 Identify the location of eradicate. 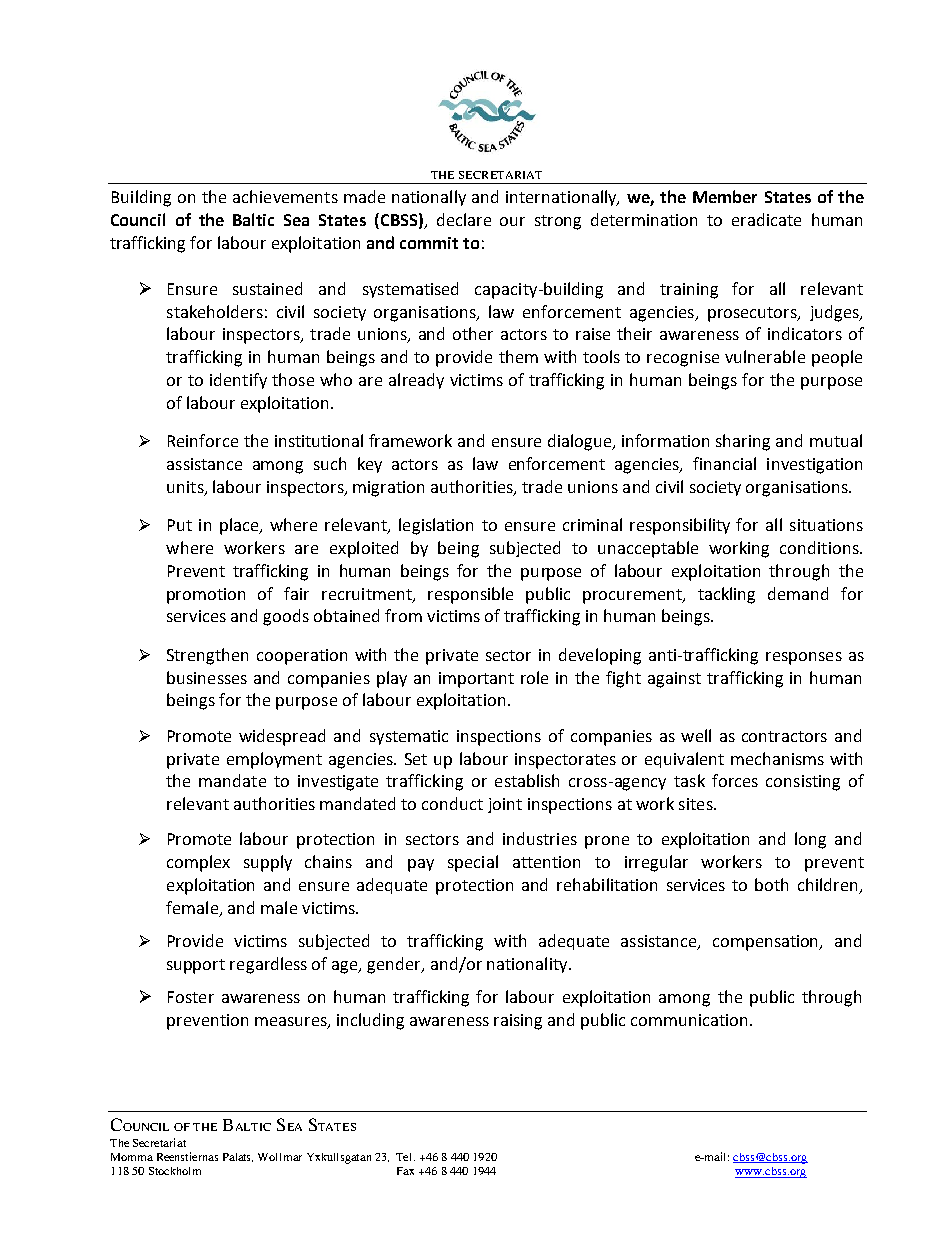
(766, 219).
